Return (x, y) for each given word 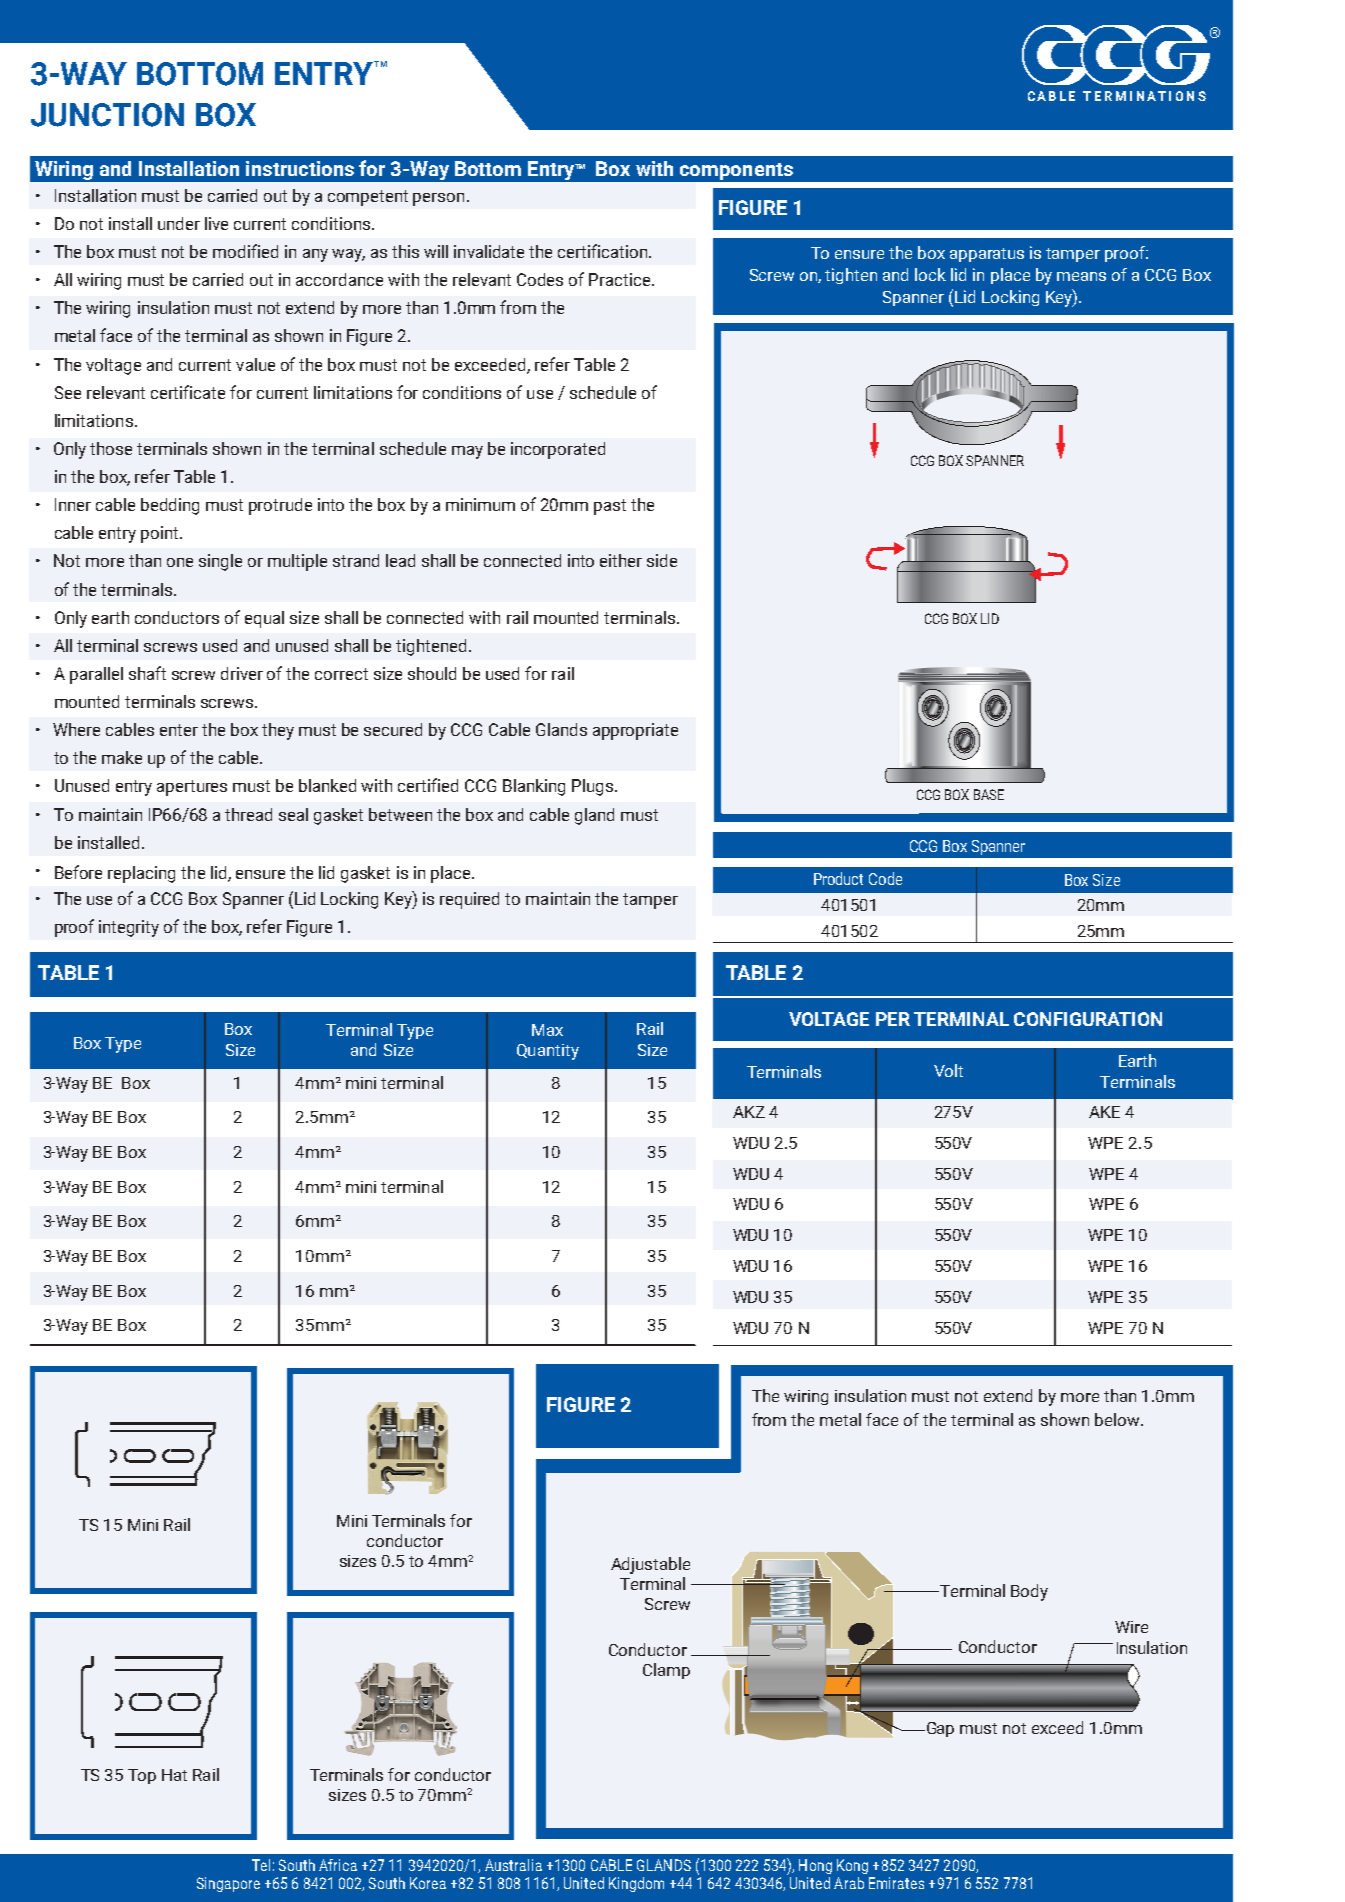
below (1118, 1419)
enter (179, 730)
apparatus (987, 255)
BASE (989, 794)
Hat (174, 1775)
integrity (129, 928)
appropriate (635, 731)
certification (604, 251)
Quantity (548, 1052)
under (179, 223)
